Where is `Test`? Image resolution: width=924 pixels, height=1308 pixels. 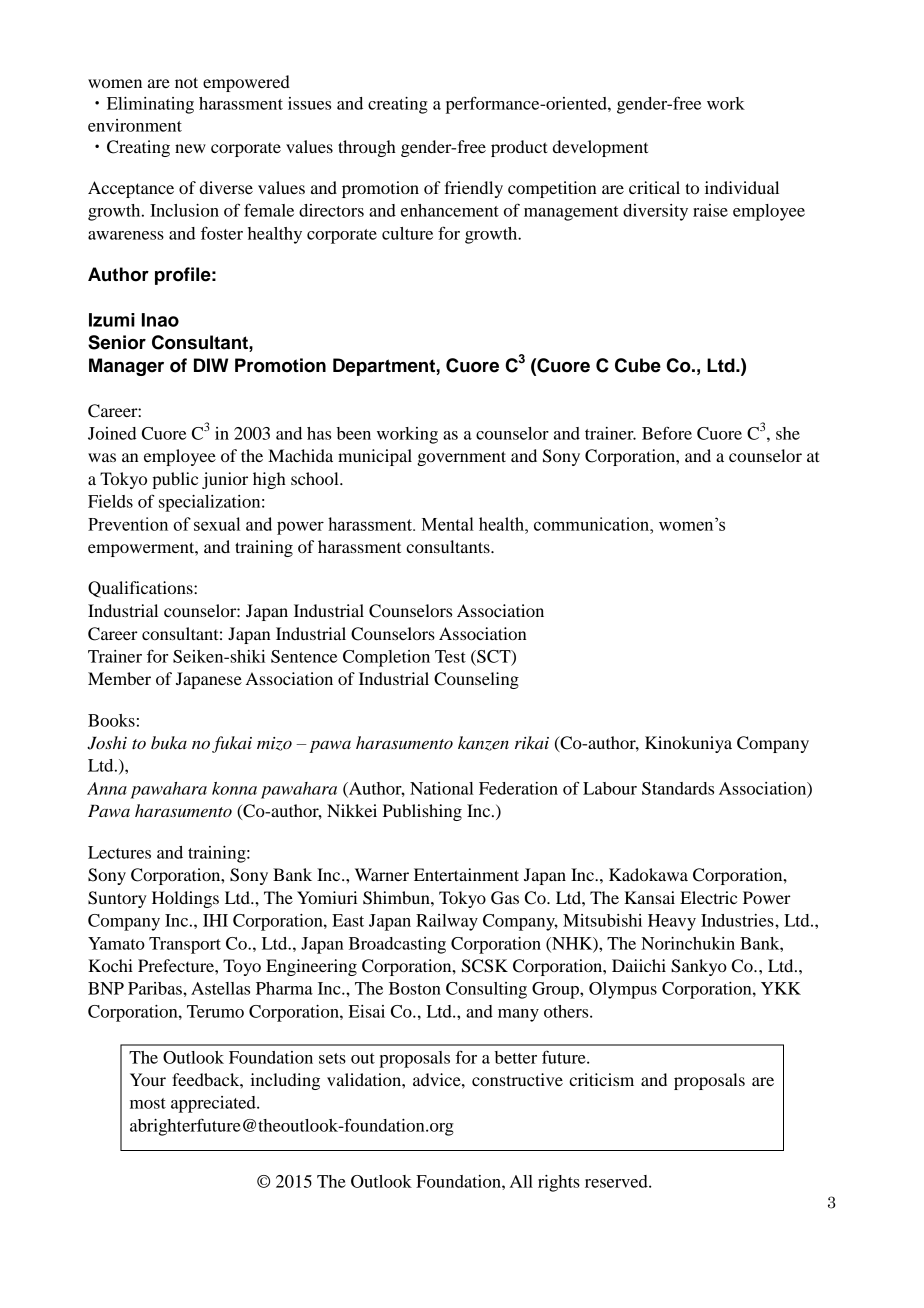
Test is located at coordinates (450, 656).
